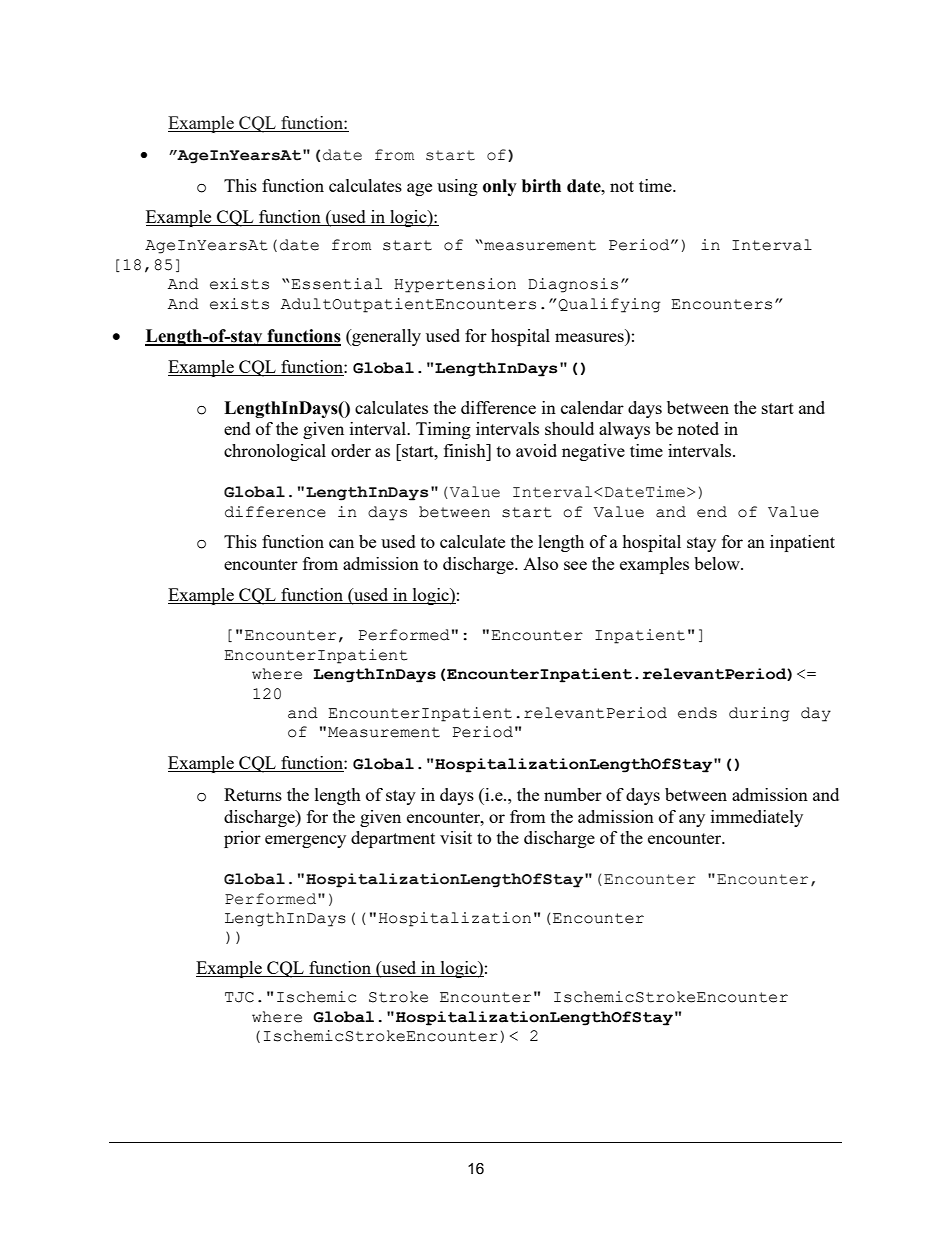 This screenshot has width=952, height=1233. What do you see at coordinates (500, 187) in the screenshot?
I see `only` at bounding box center [500, 187].
